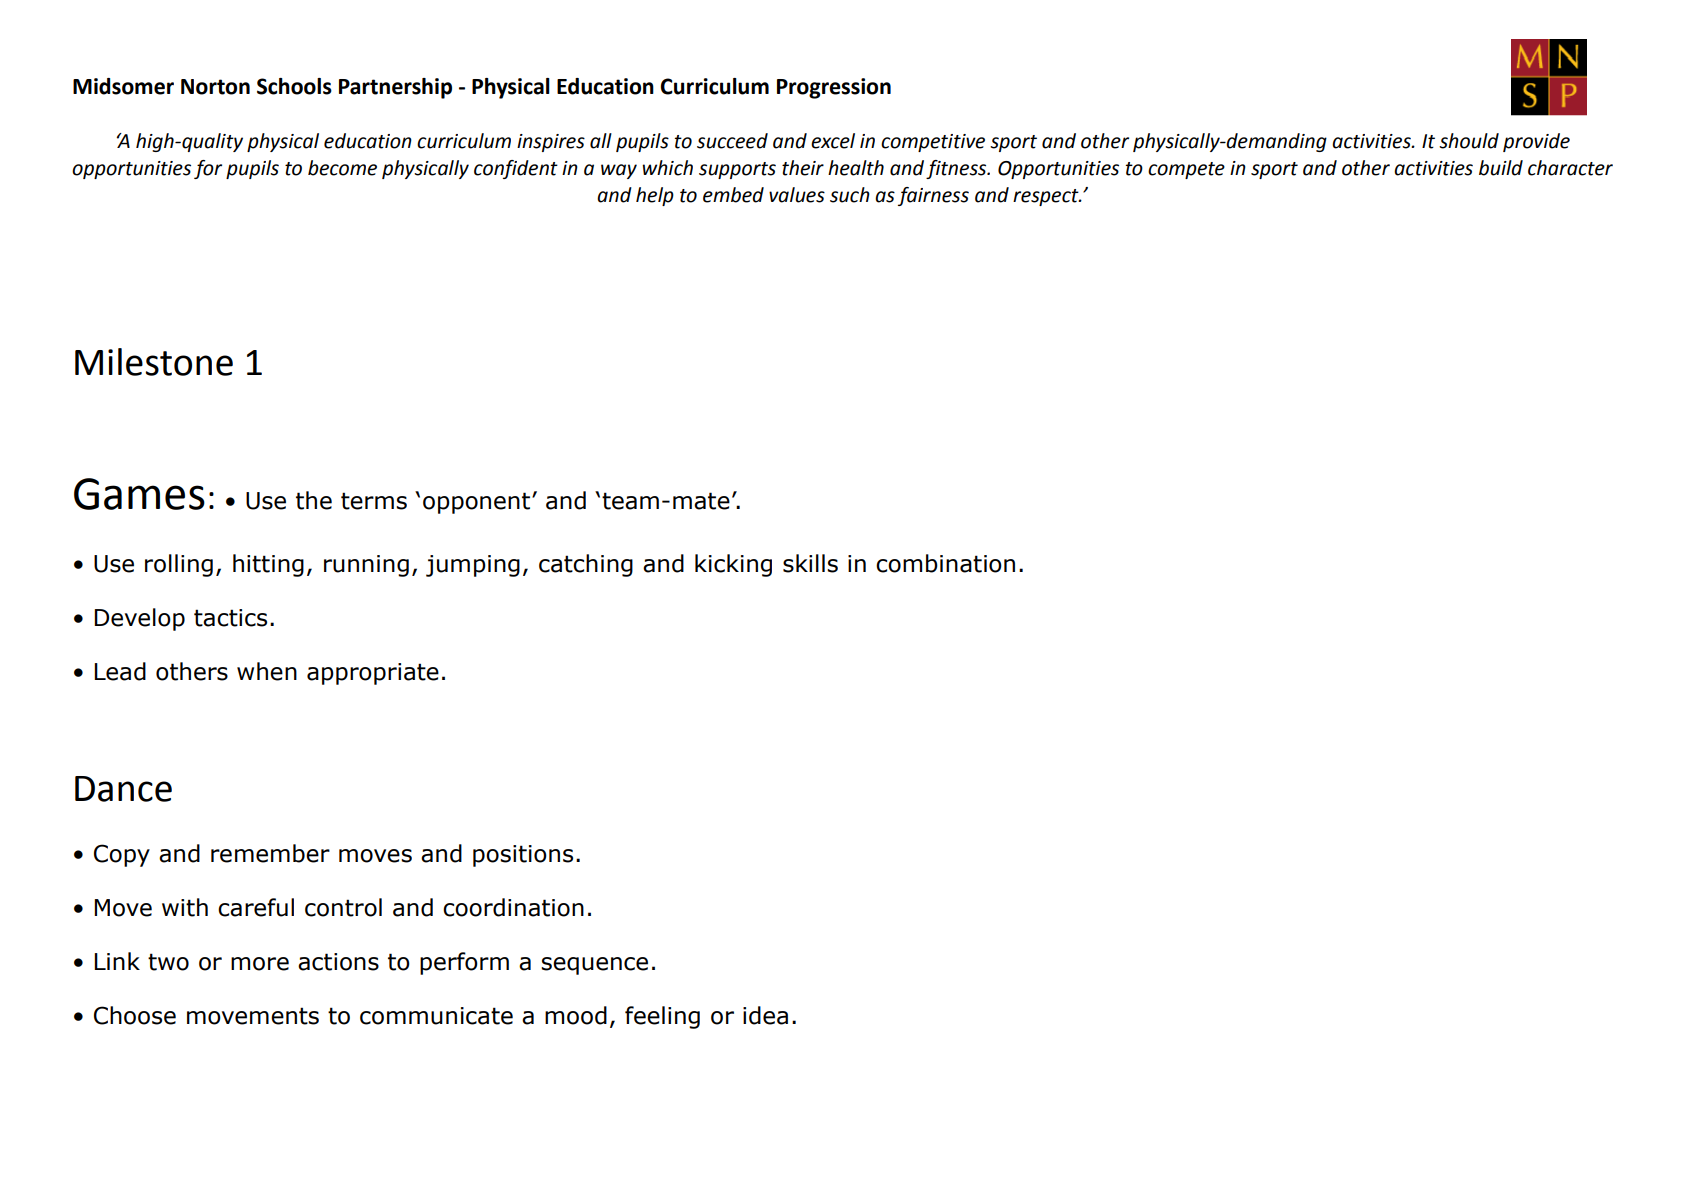 This image has width=1685, height=1193. I want to click on feeling, so click(662, 1017).
